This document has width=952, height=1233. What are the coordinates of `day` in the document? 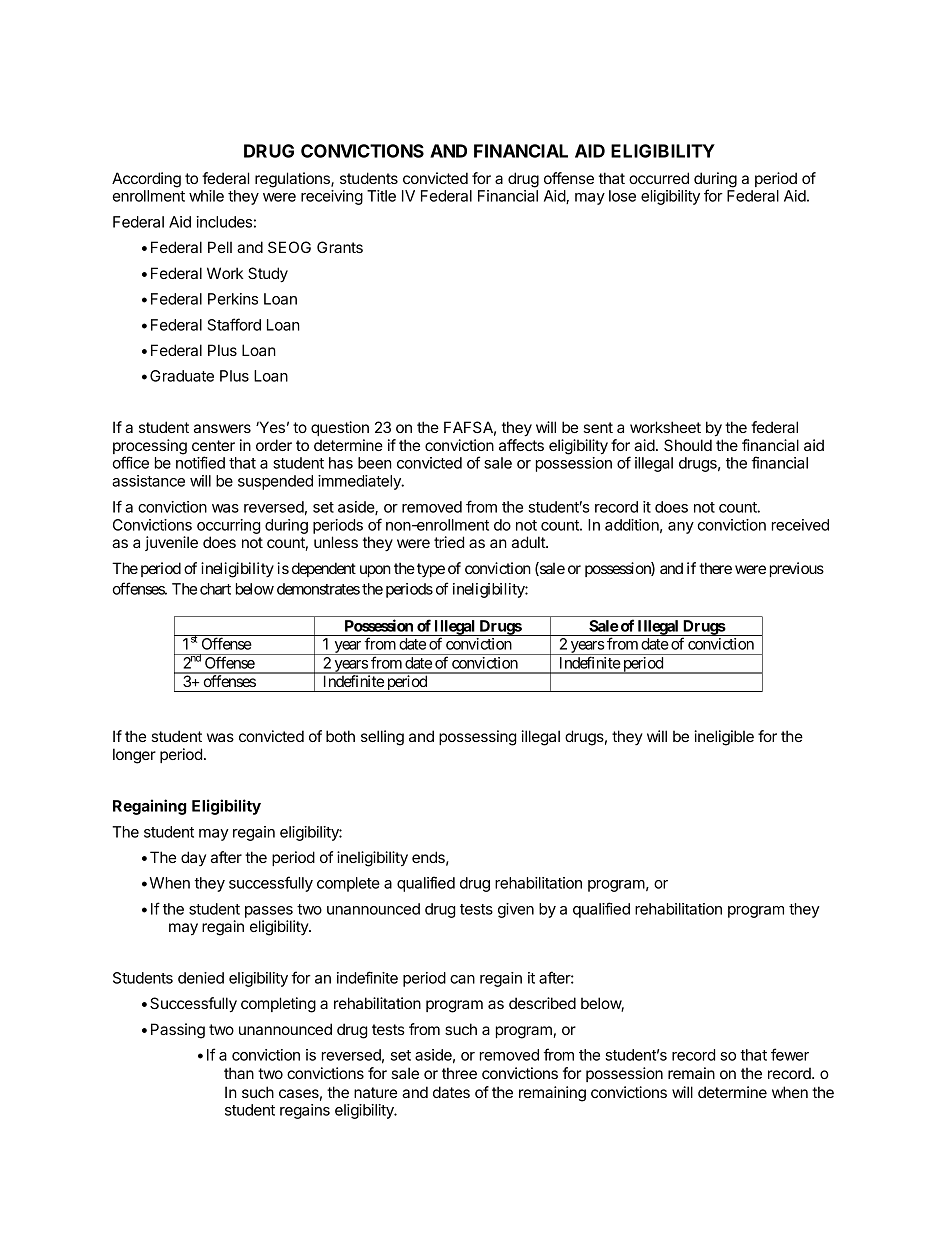 It's located at (193, 858).
